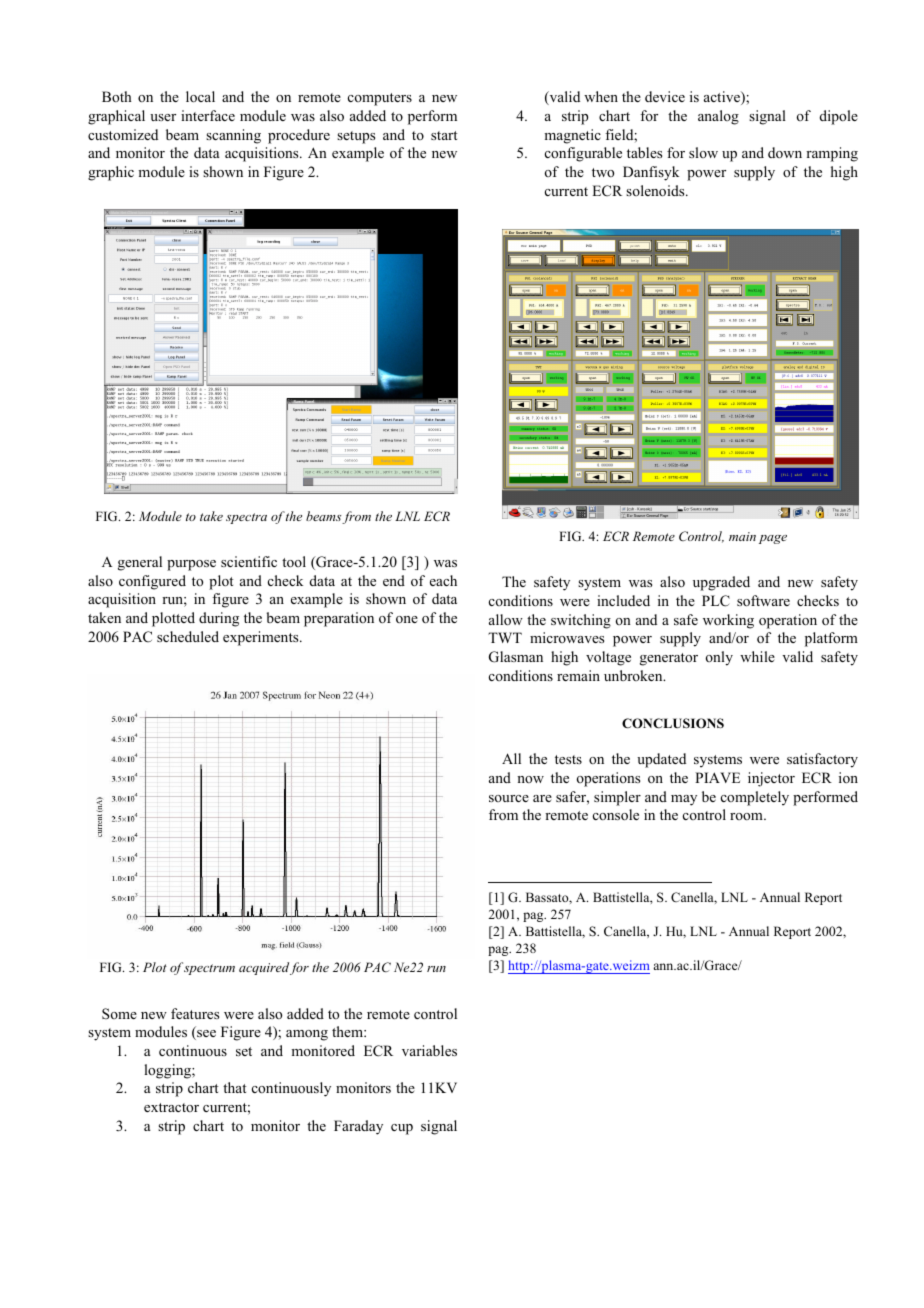 The width and height of the screenshot is (924, 1308). What do you see at coordinates (444, 135) in the screenshot?
I see `start` at bounding box center [444, 135].
